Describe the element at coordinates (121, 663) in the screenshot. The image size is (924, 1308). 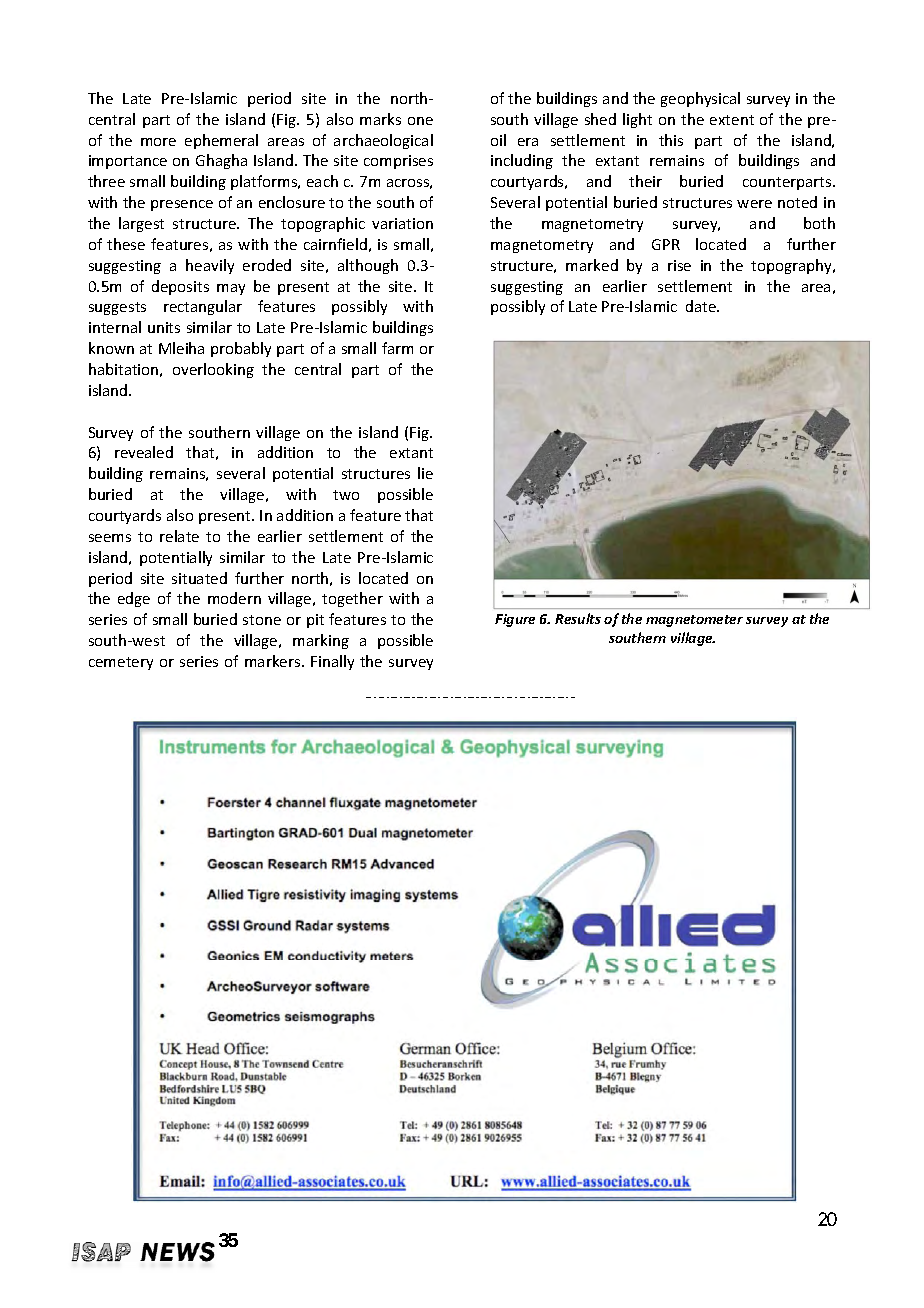
I see `cemetery` at that location.
